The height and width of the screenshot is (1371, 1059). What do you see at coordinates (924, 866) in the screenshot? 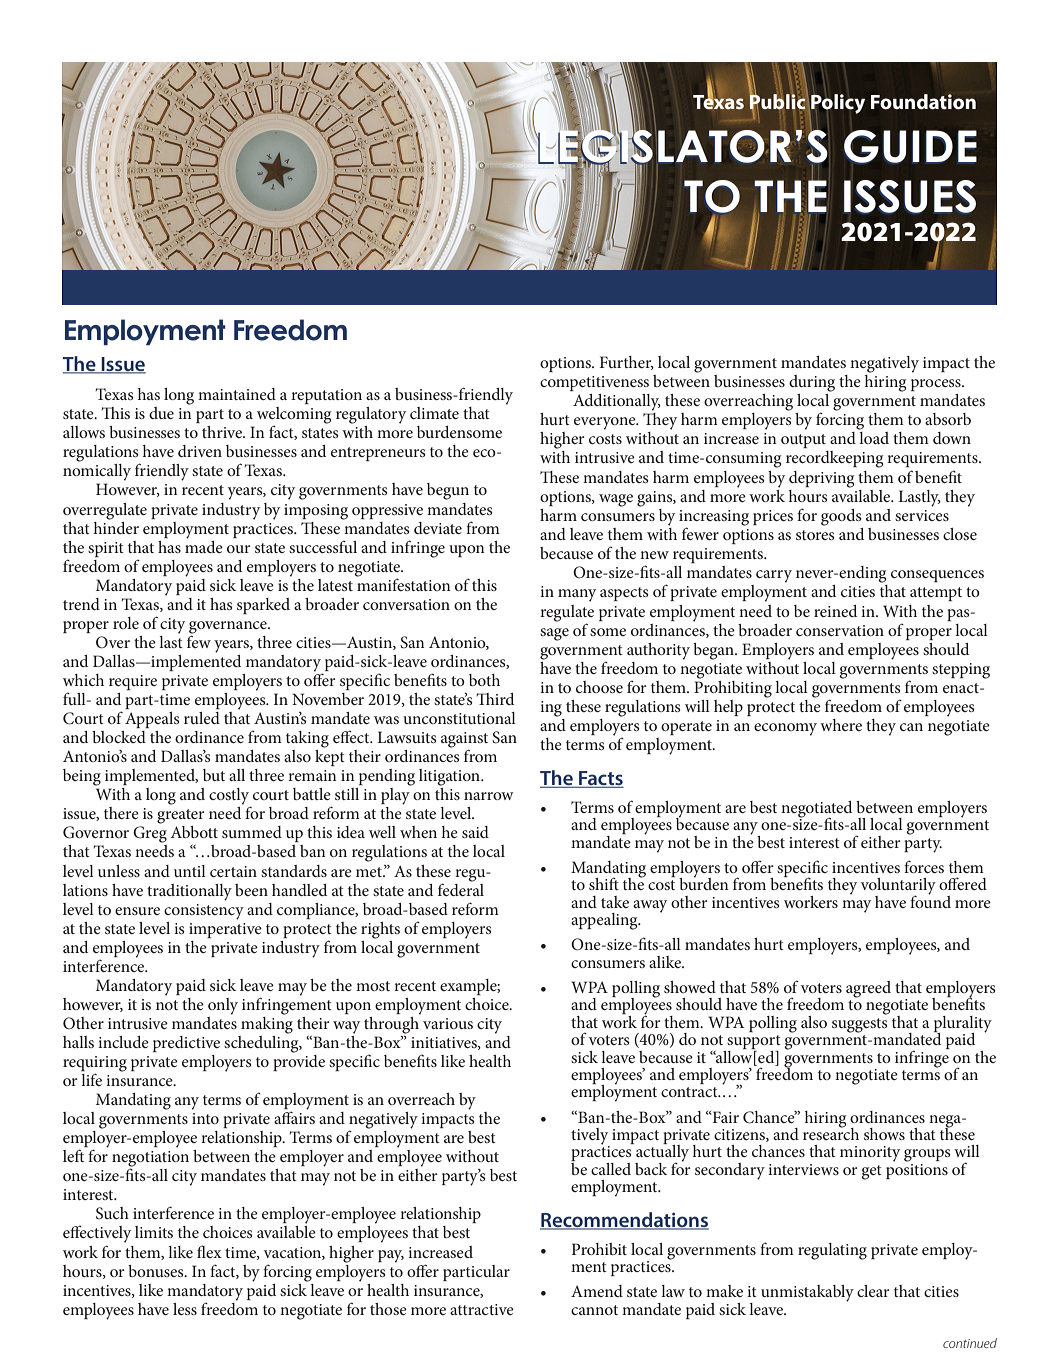
I see `forces` at bounding box center [924, 866].
